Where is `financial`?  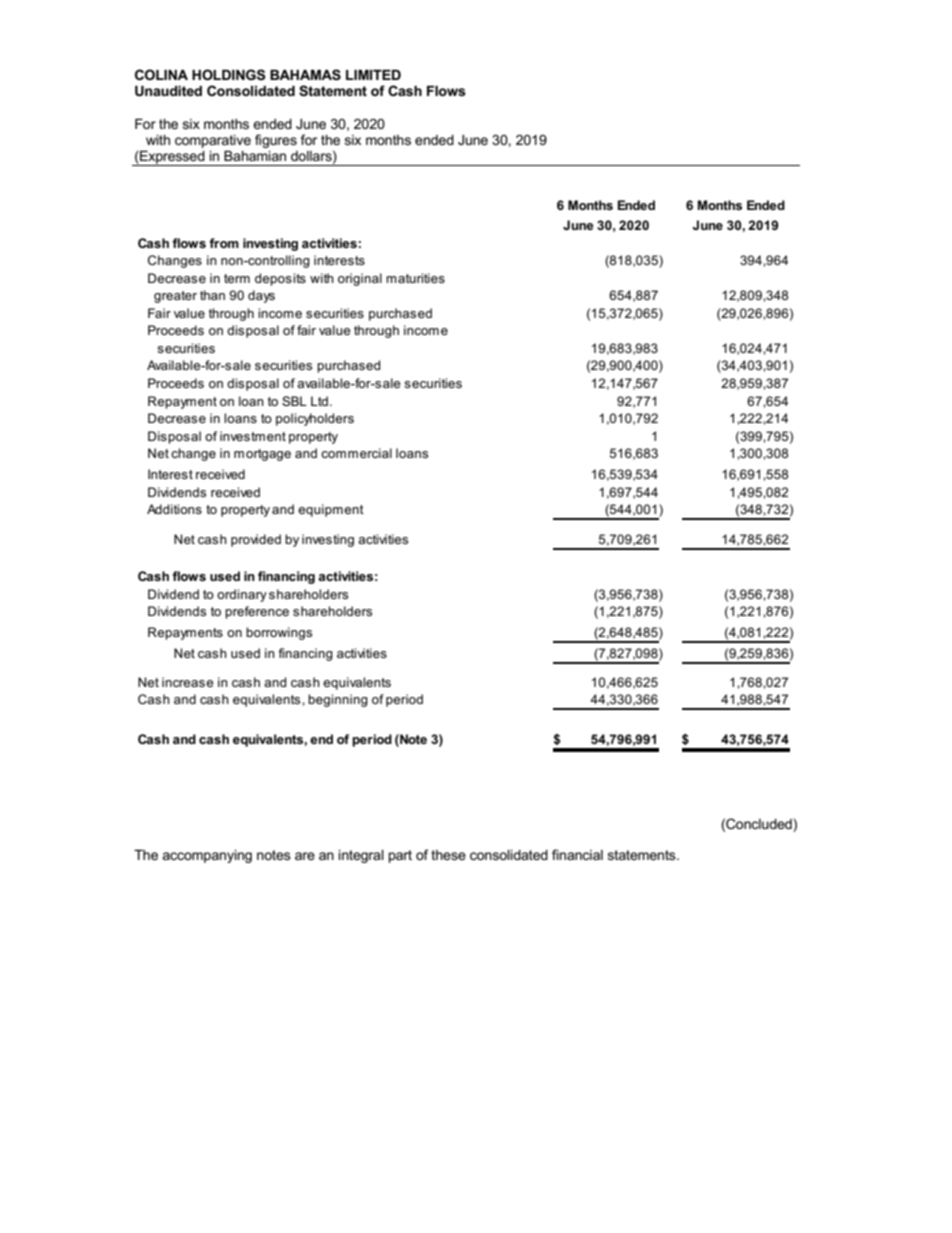
financial is located at coordinates (577, 854).
